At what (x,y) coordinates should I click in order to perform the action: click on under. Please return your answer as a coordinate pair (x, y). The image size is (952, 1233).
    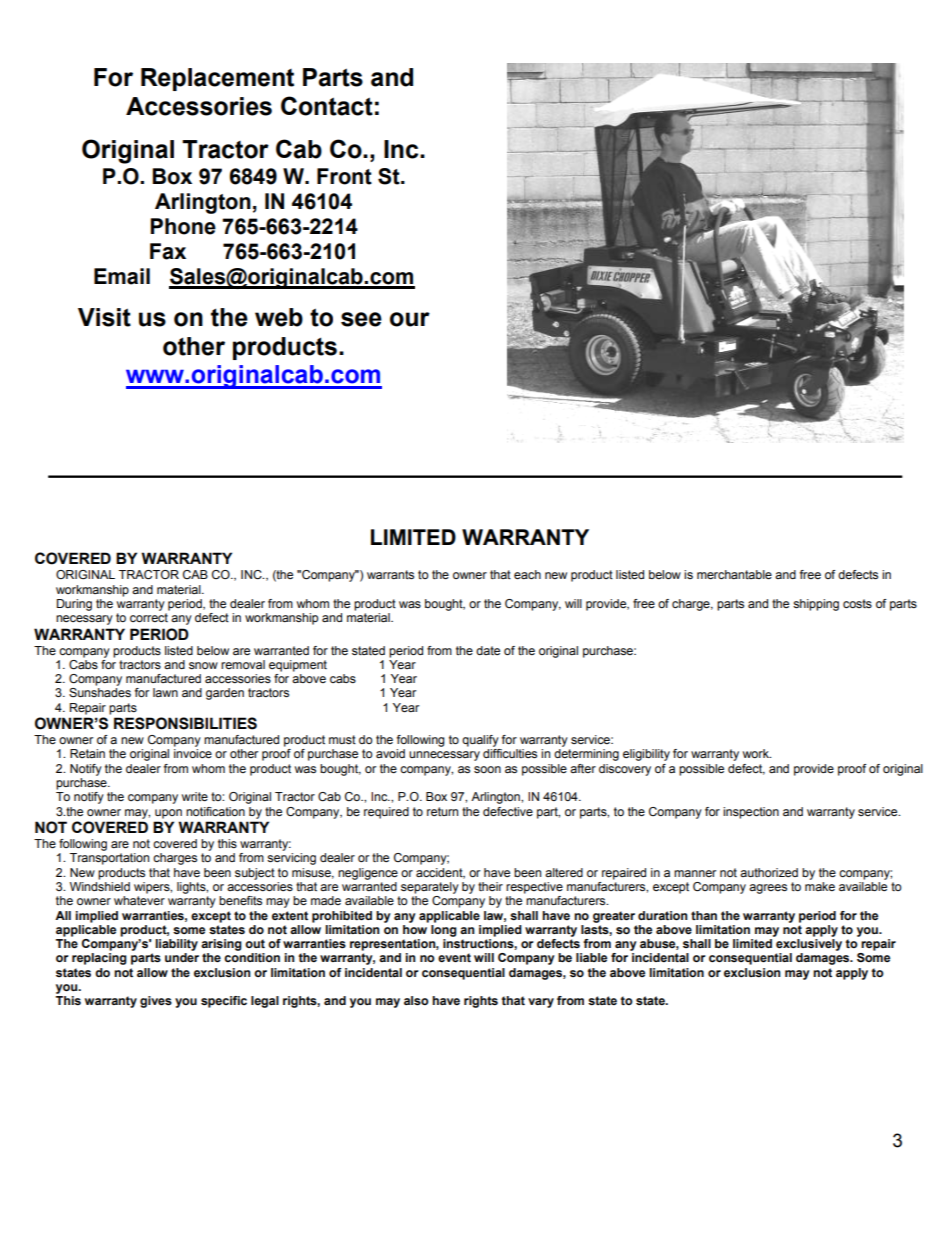
    Looking at the image, I should click on (182, 957).
